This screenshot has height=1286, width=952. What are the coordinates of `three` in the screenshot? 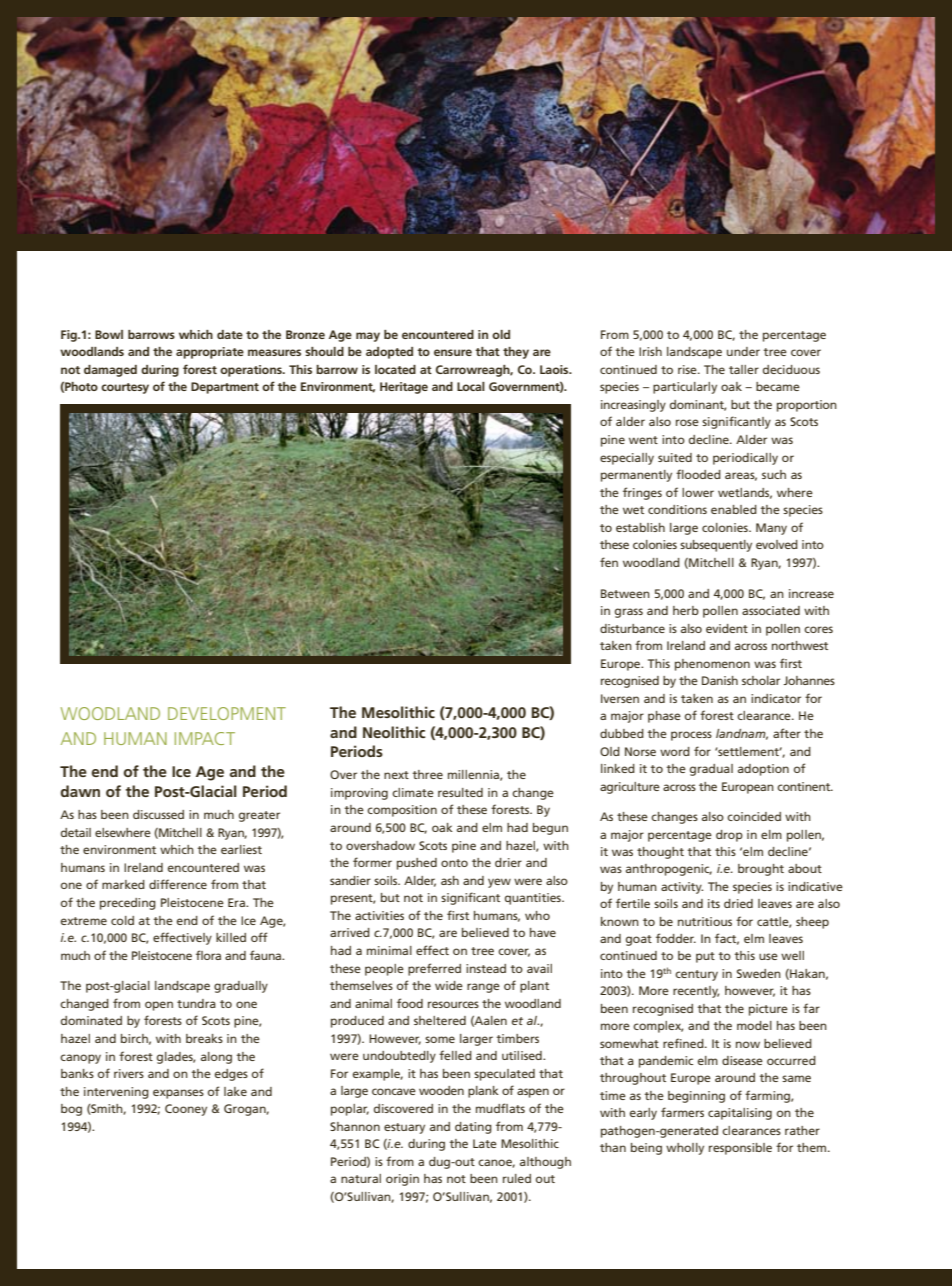 It's located at (427, 774).
